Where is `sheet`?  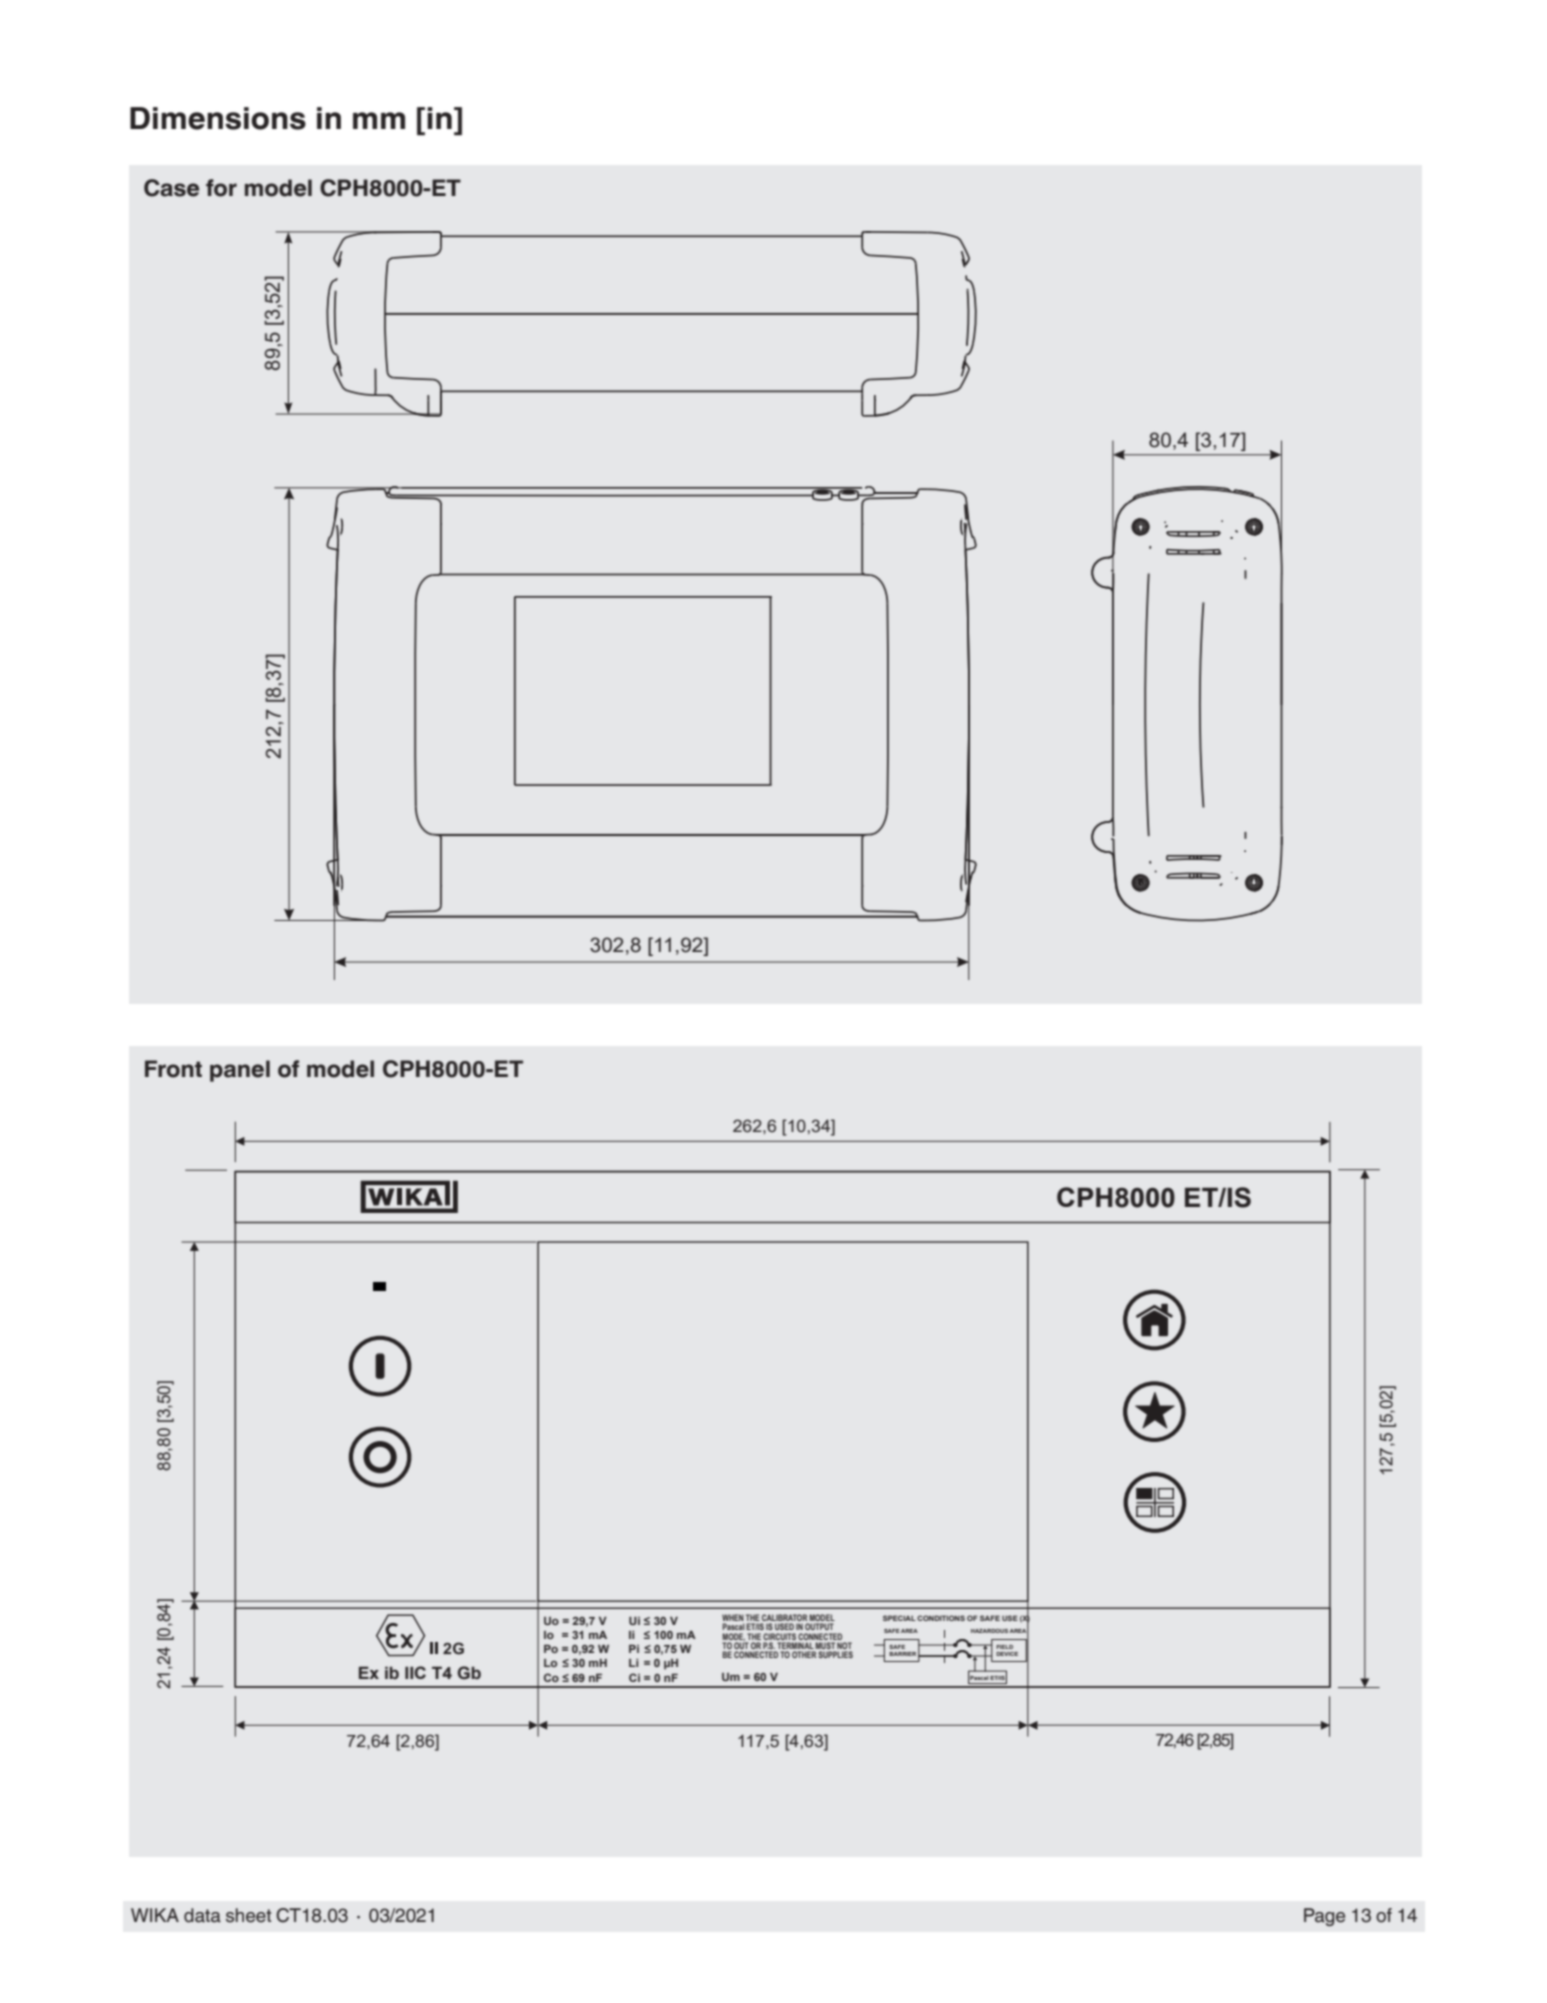
sheet is located at coordinates (249, 1915).
